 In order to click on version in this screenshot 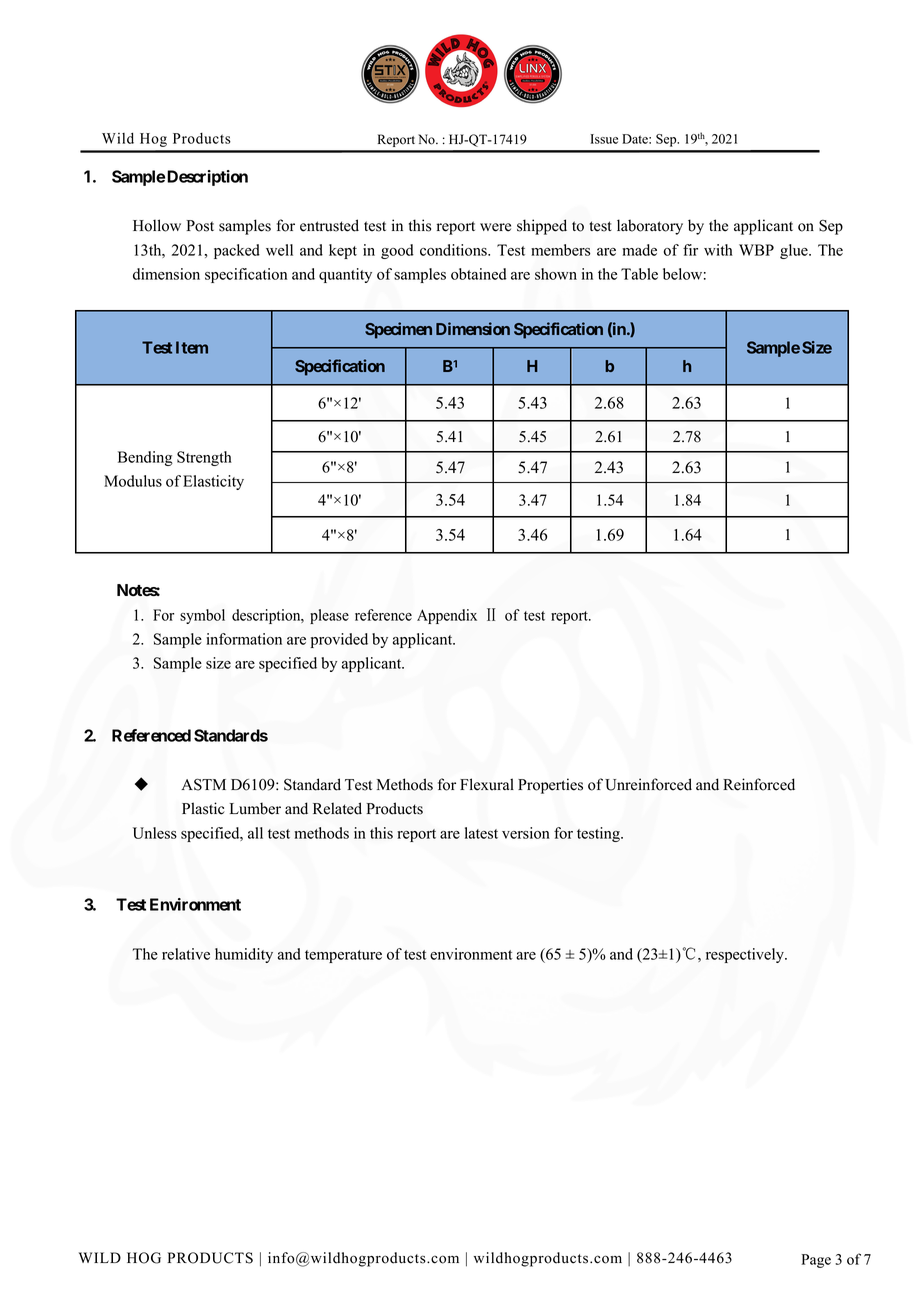, I will do `click(526, 833)`.
